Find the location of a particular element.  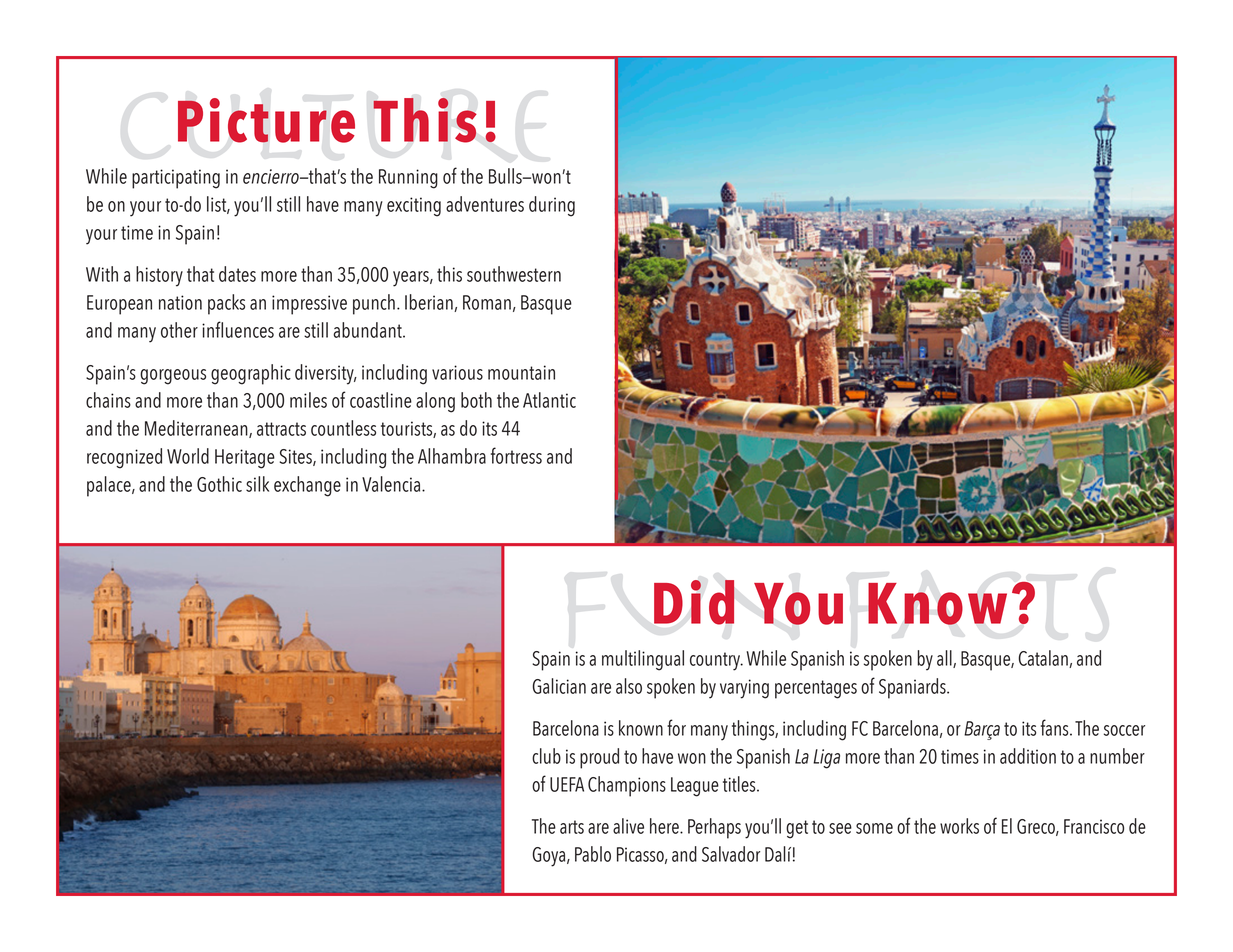

adventures is located at coordinates (485, 204).
